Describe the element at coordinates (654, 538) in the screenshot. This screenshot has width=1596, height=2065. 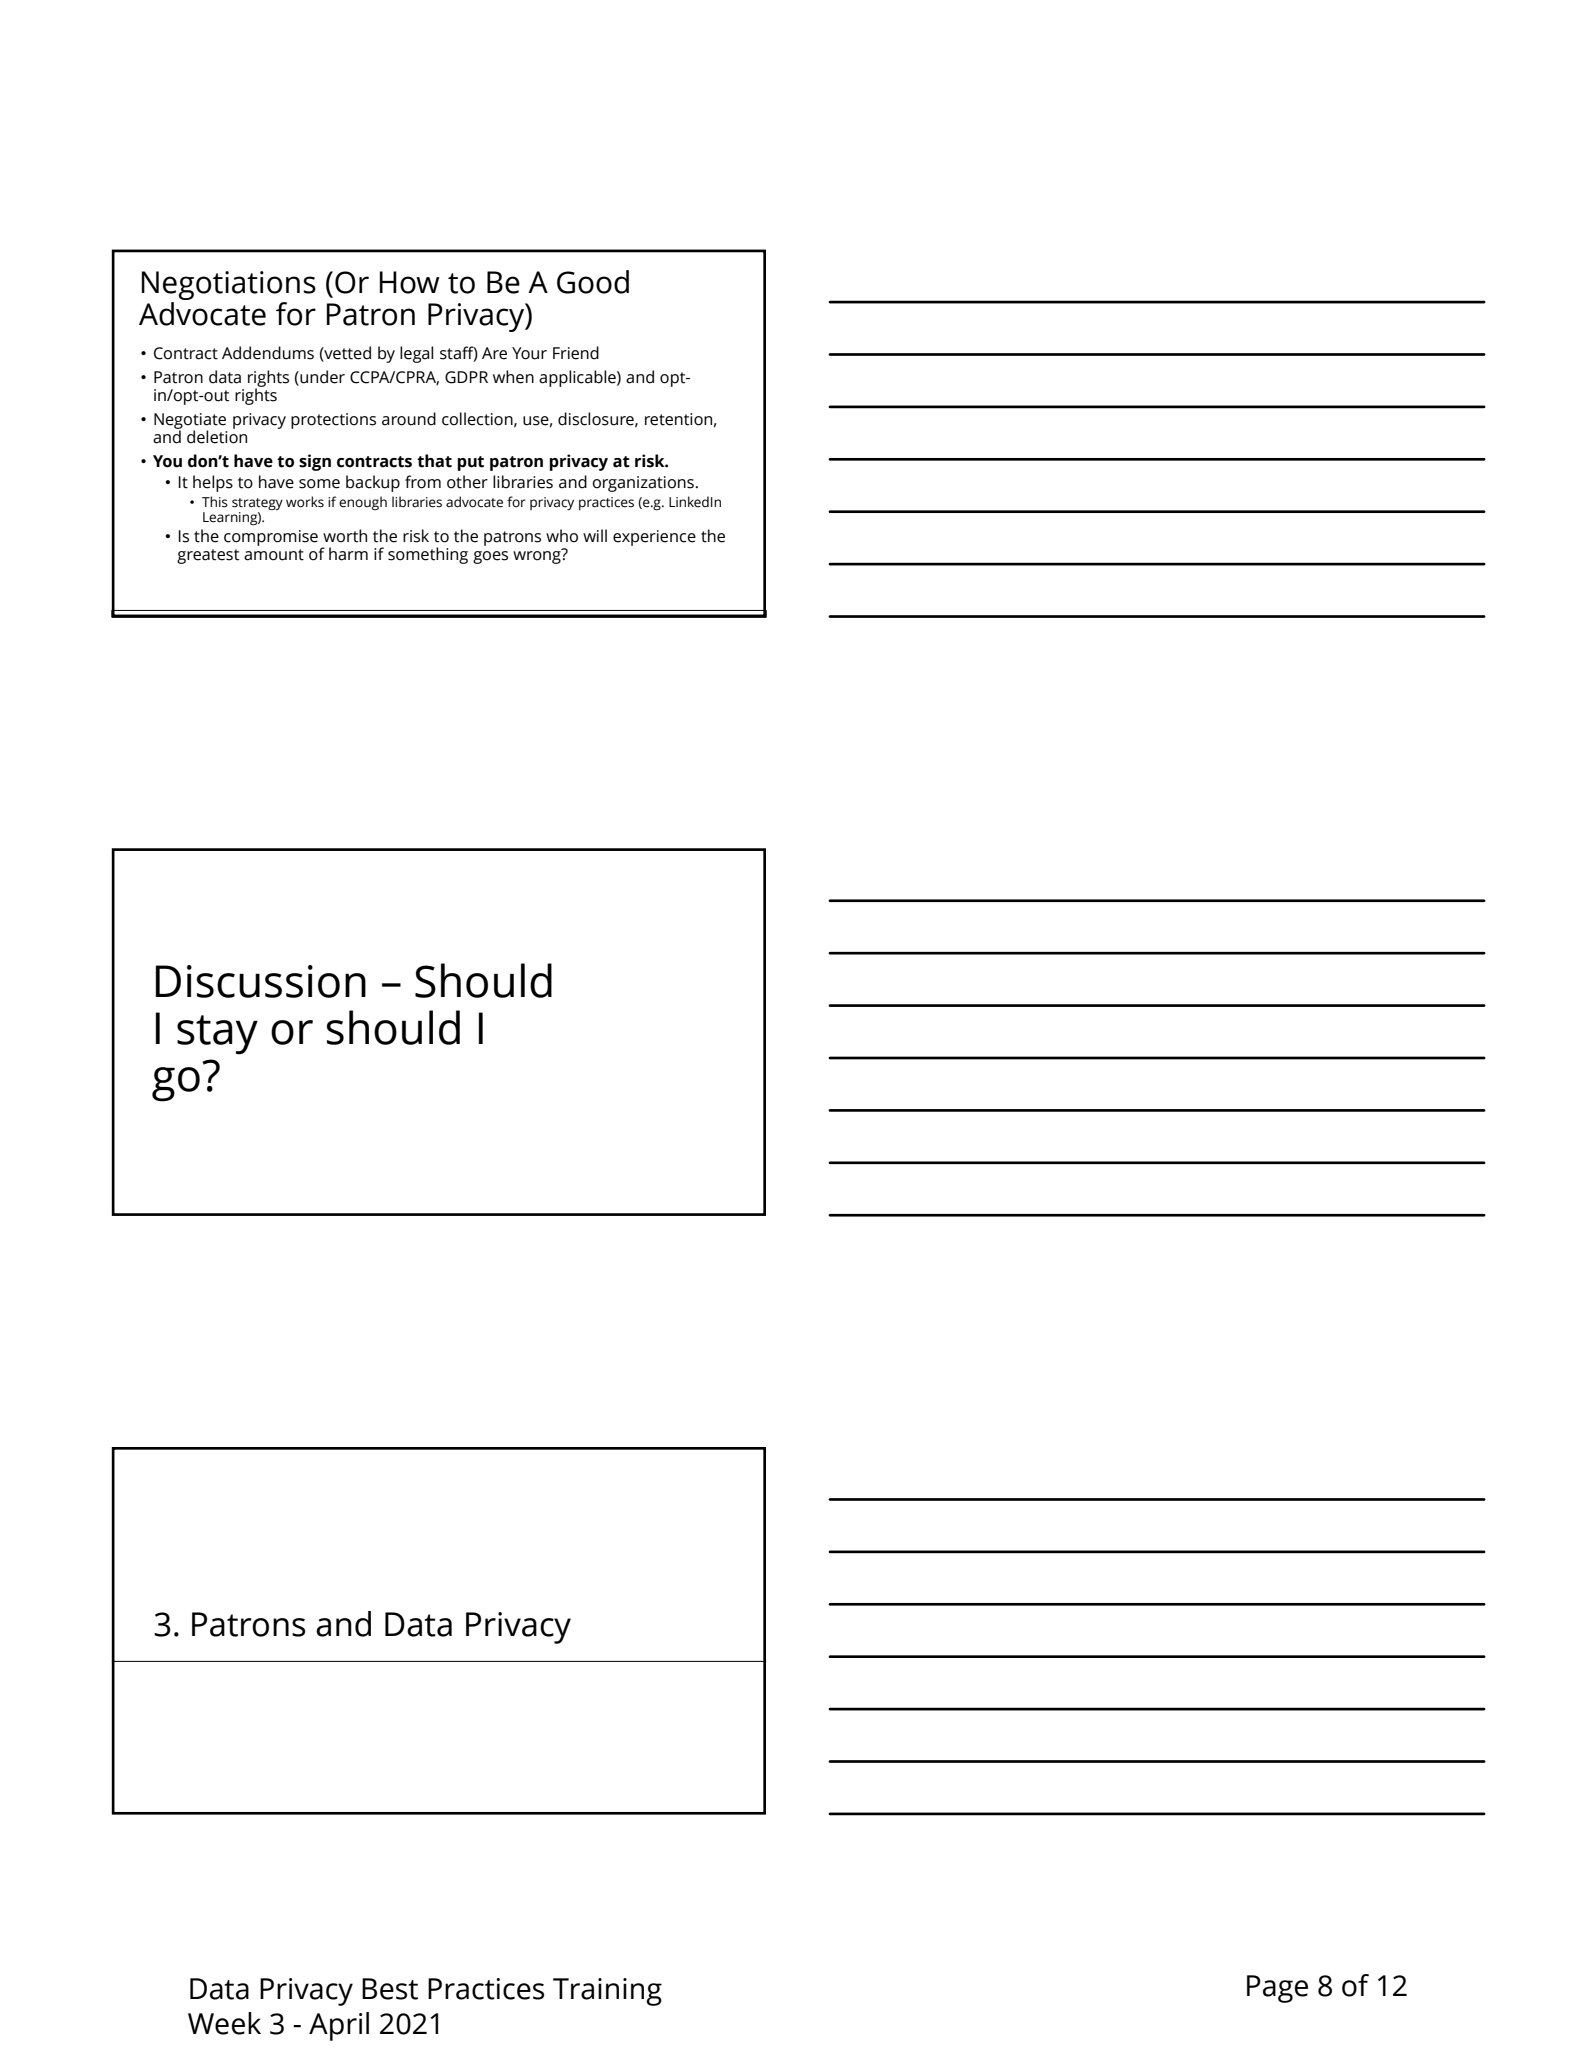
I see `experience` at that location.
